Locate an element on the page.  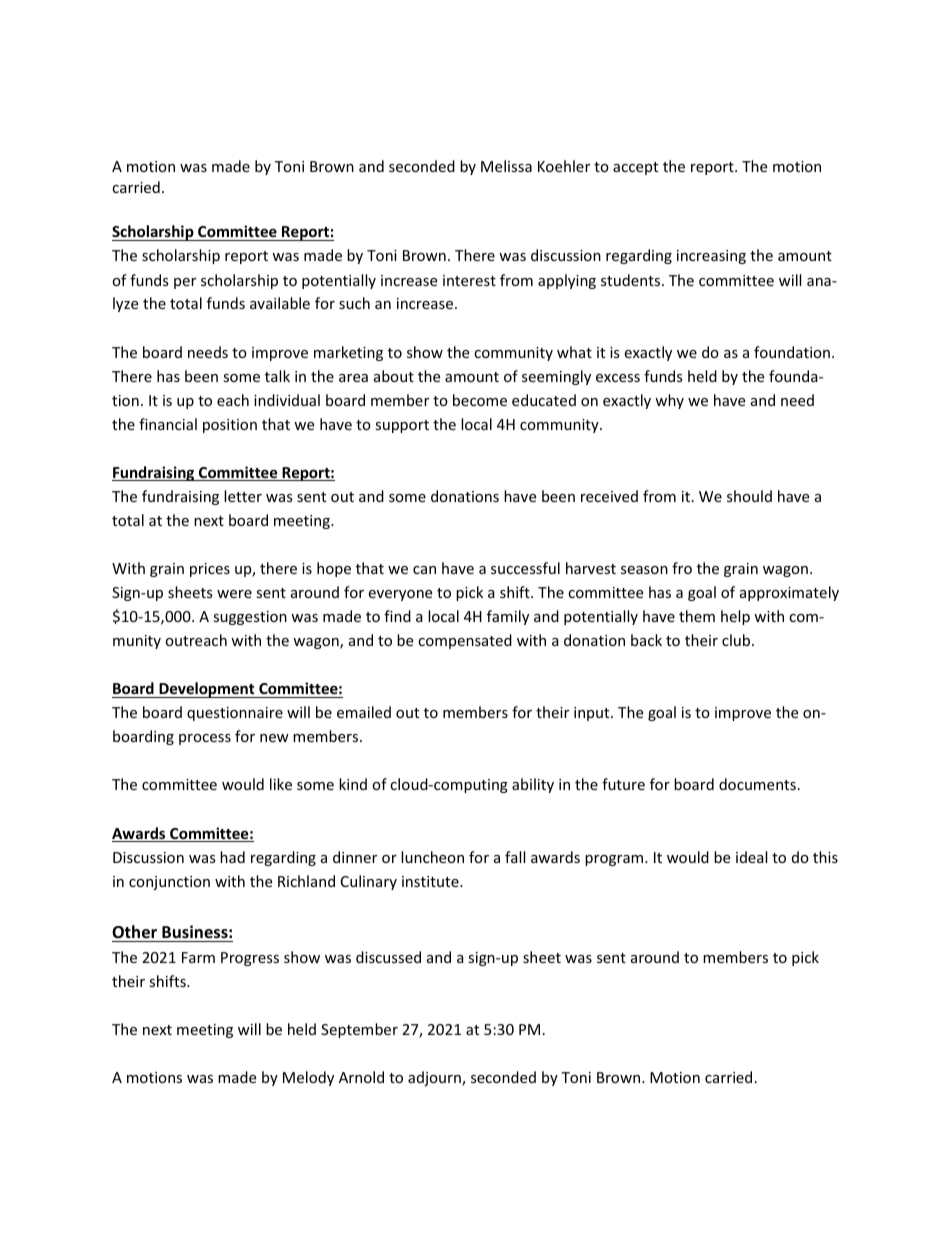
Melody is located at coordinates (308, 1078).
